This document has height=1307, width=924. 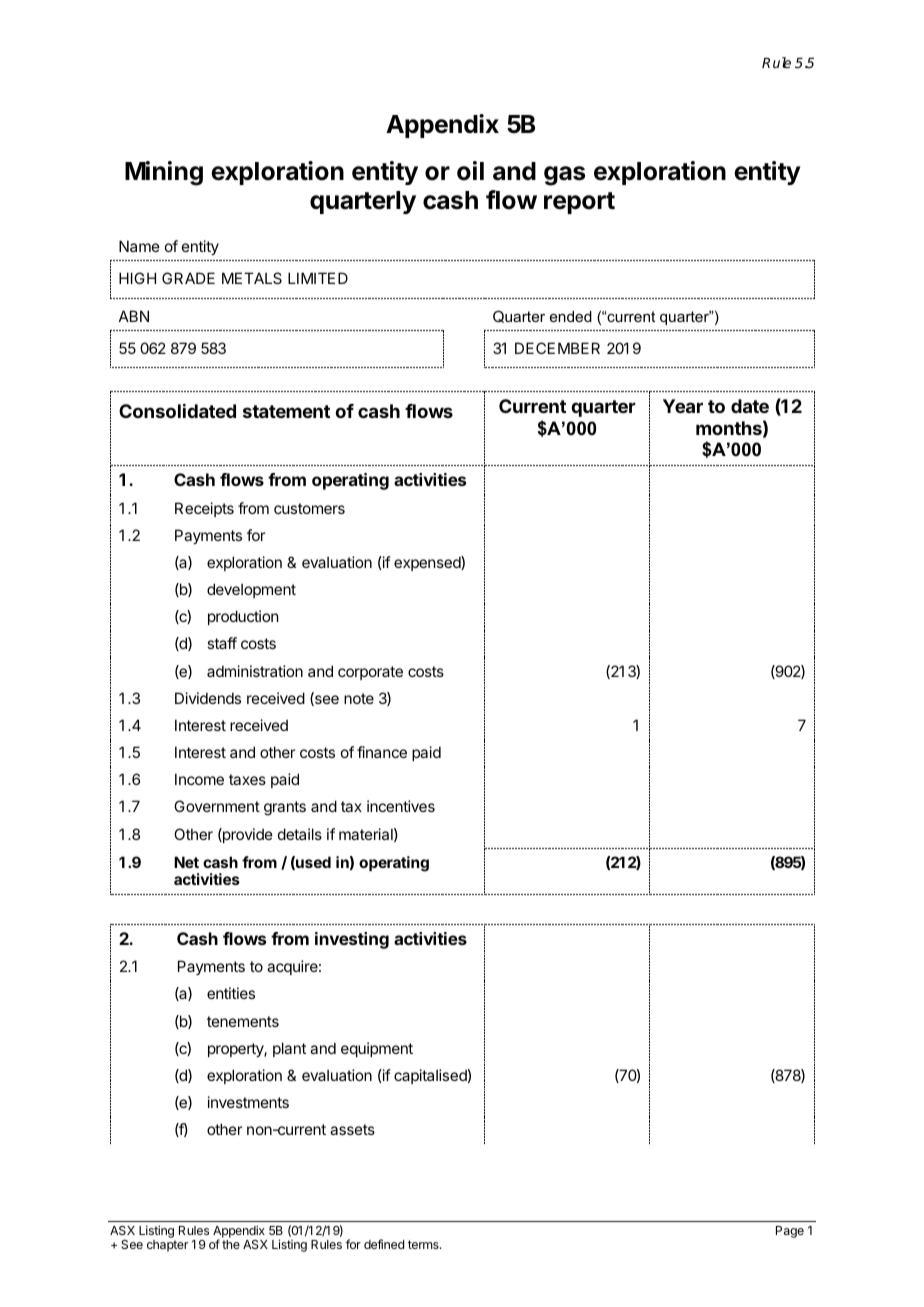 What do you see at coordinates (352, 940) in the document?
I see `investing` at bounding box center [352, 940].
